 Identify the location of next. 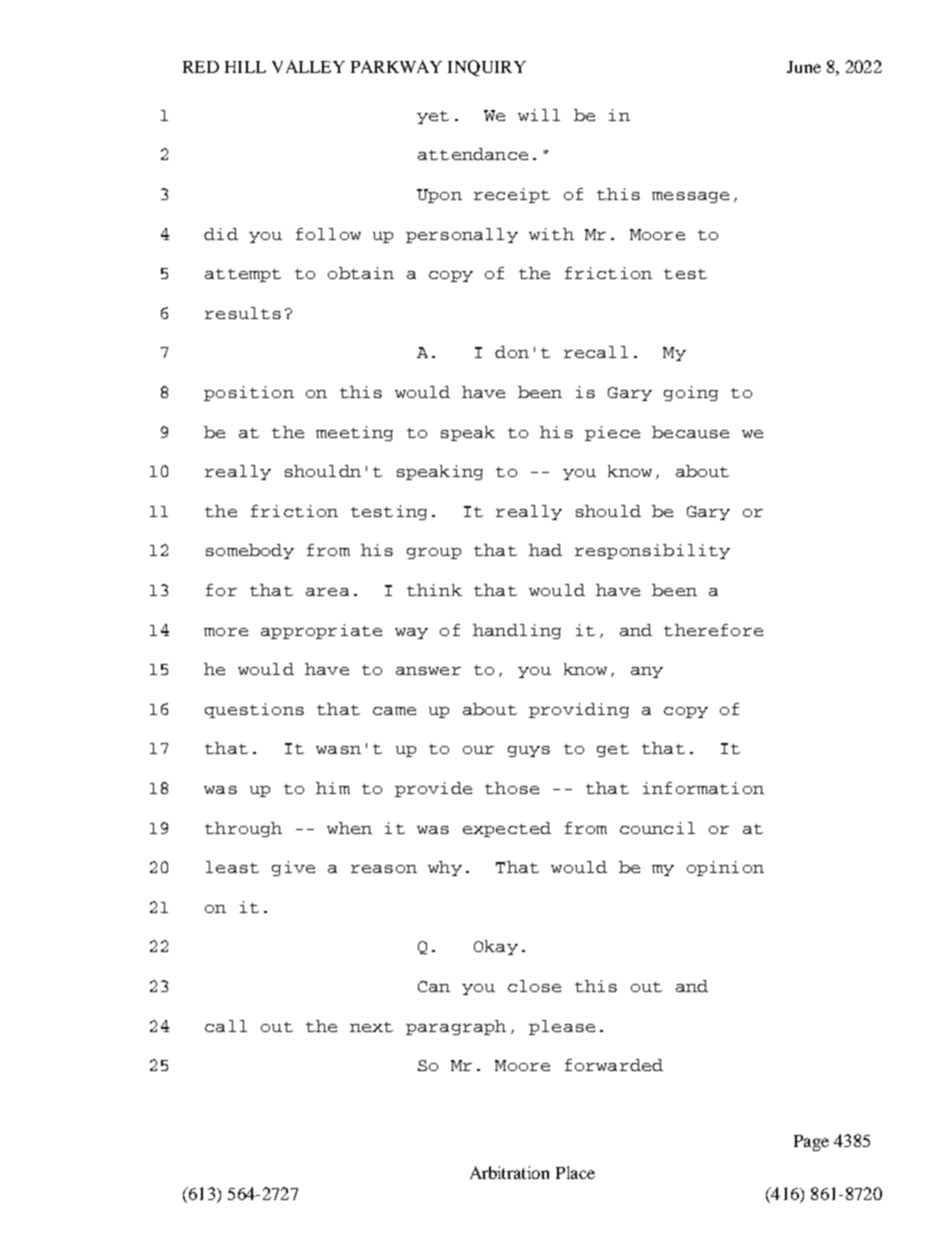
(371, 1027).
